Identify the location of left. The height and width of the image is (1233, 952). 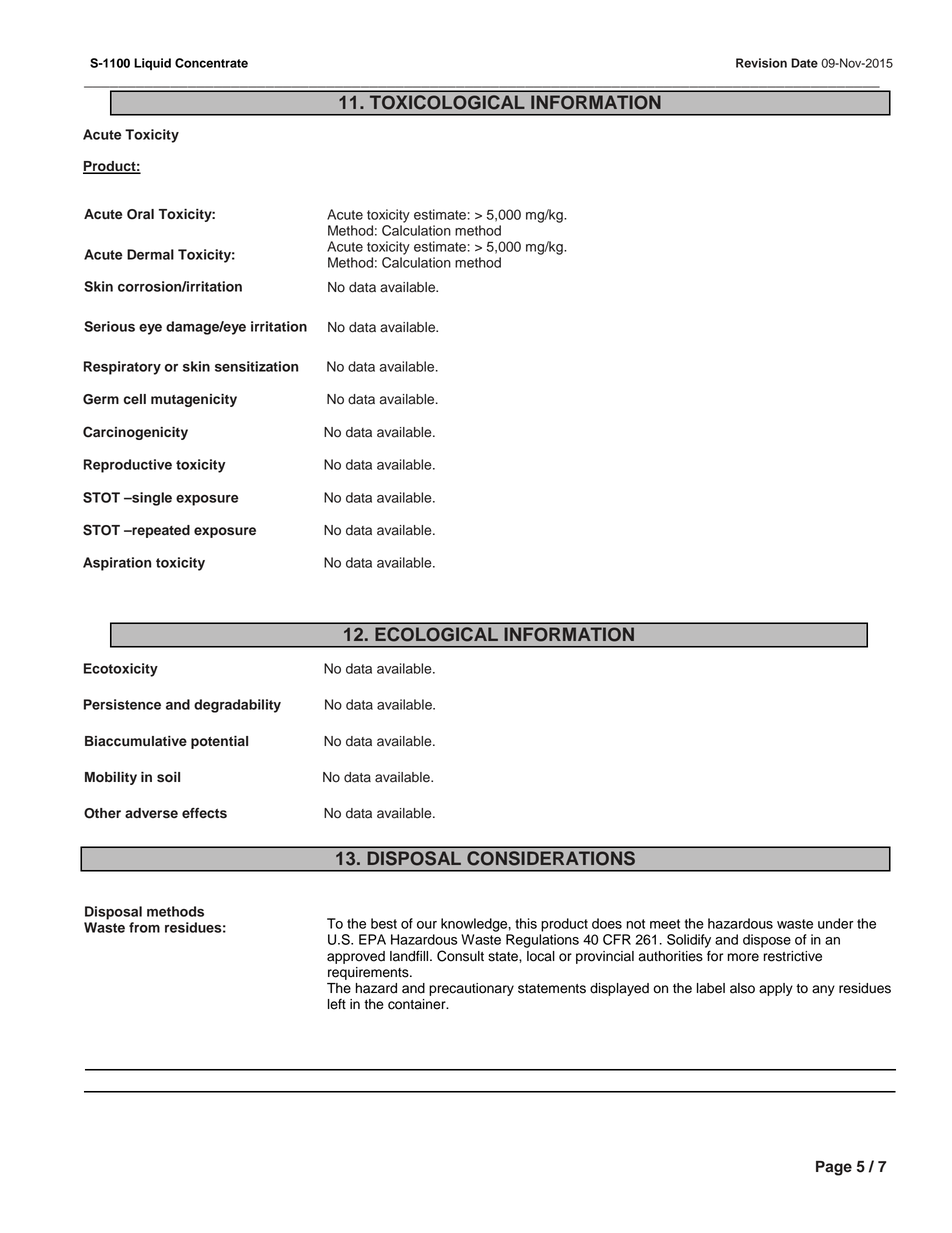
(337, 1004).
